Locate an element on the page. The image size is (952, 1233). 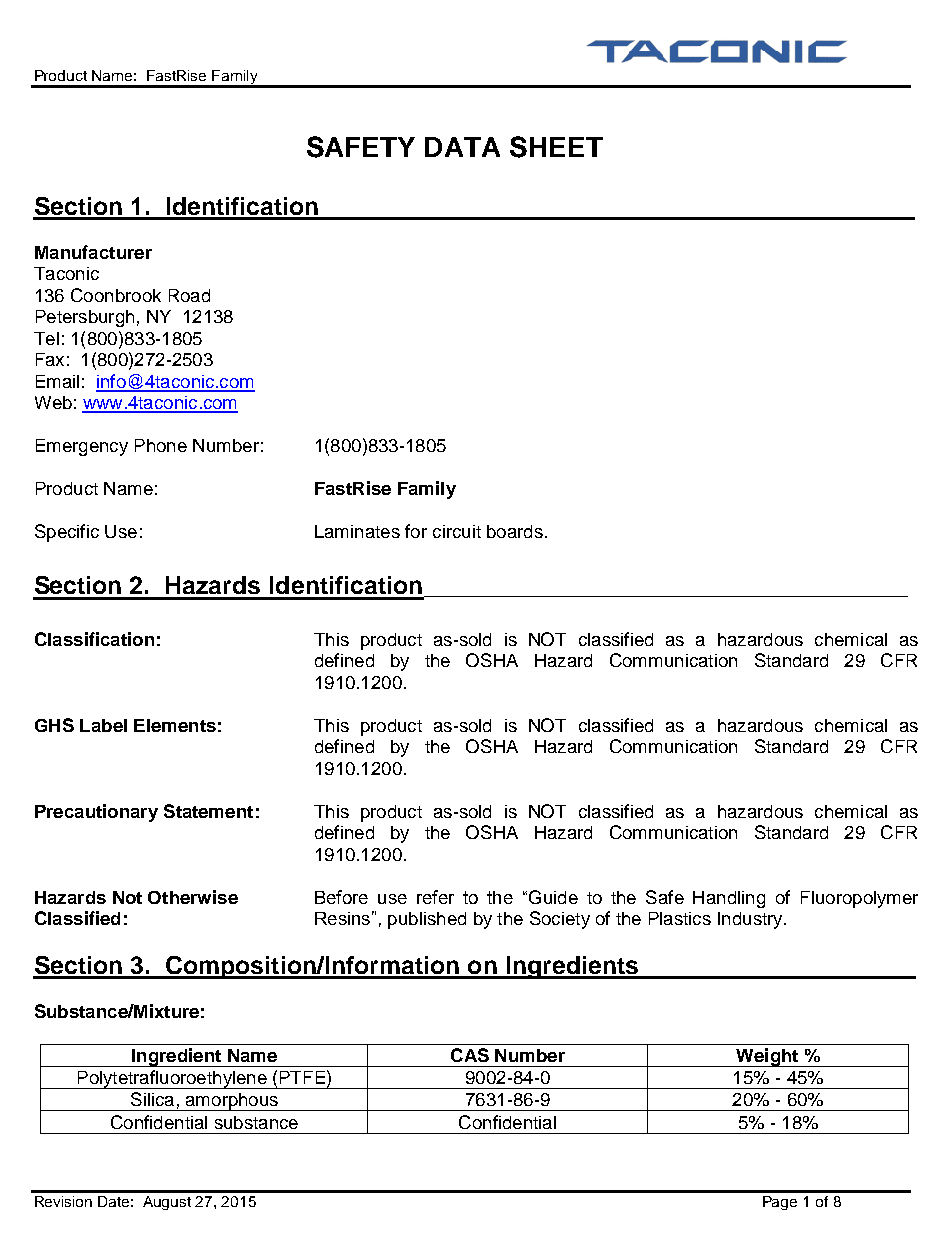
Precautionary is located at coordinates (96, 813).
